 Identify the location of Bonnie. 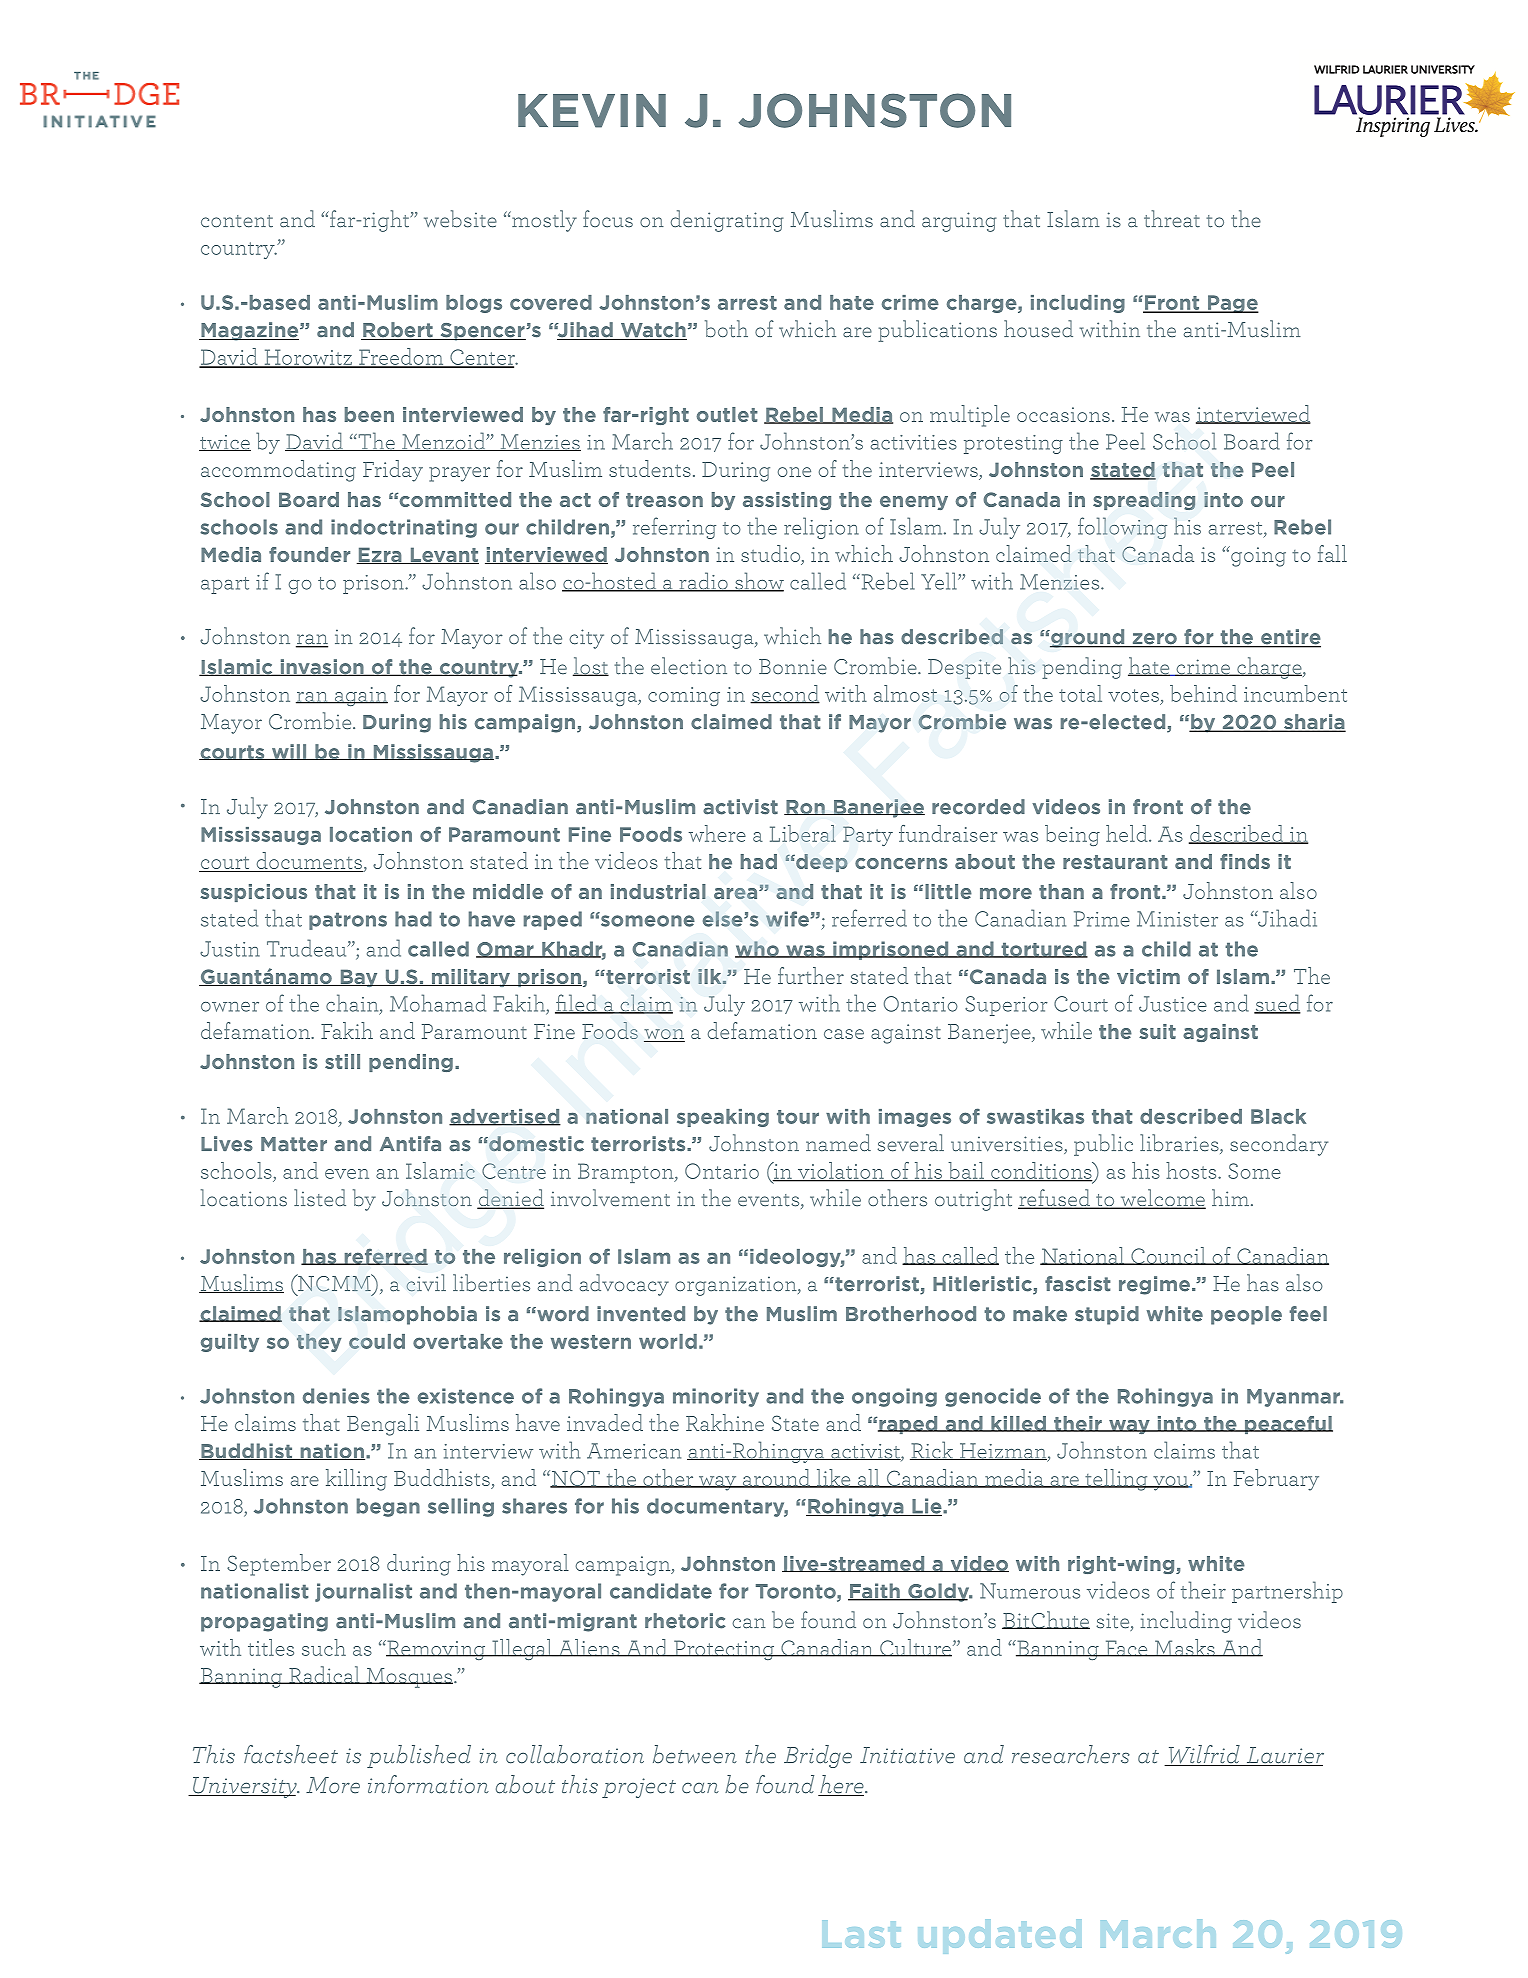
(793, 667).
